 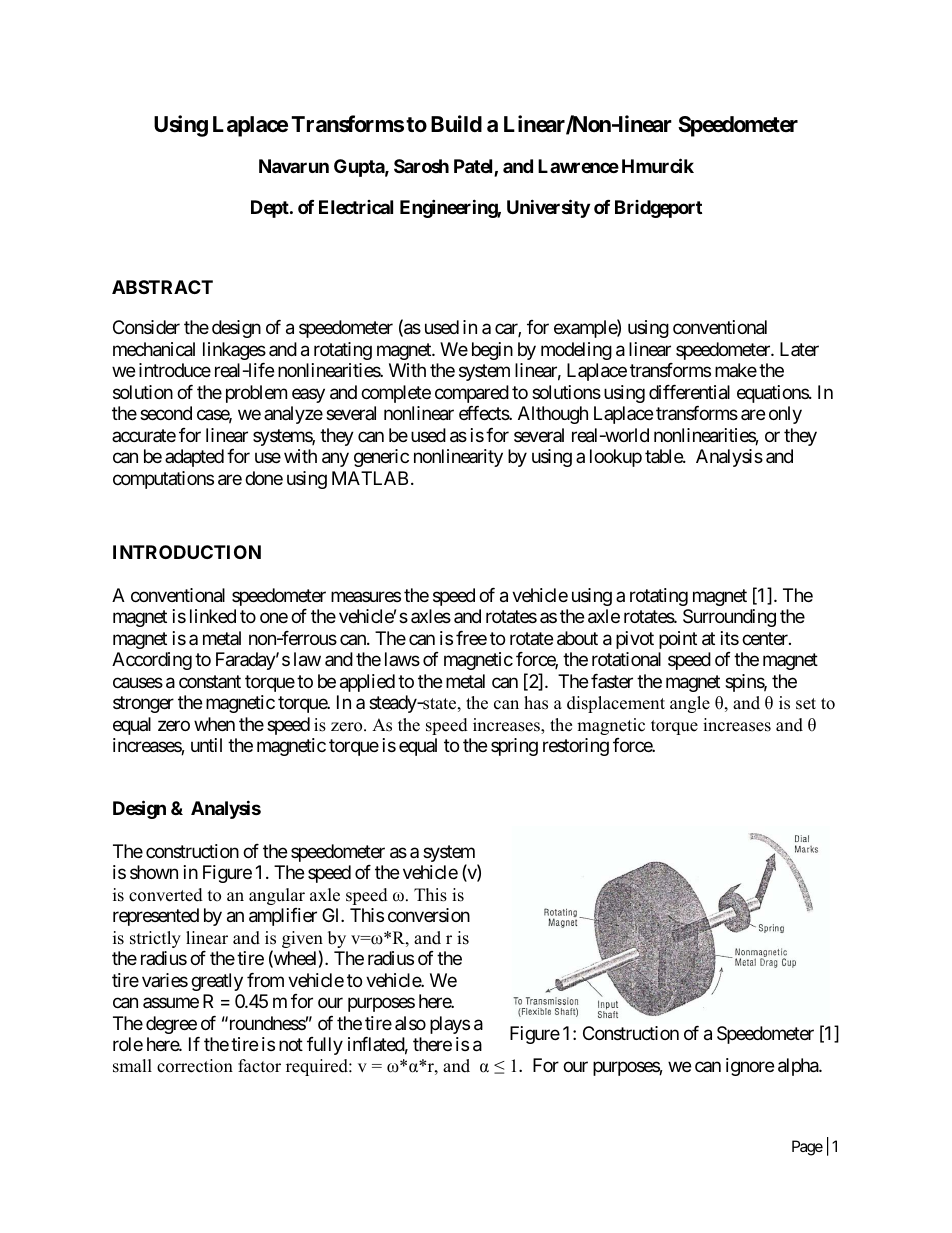 I want to click on Dept, so click(x=271, y=209).
